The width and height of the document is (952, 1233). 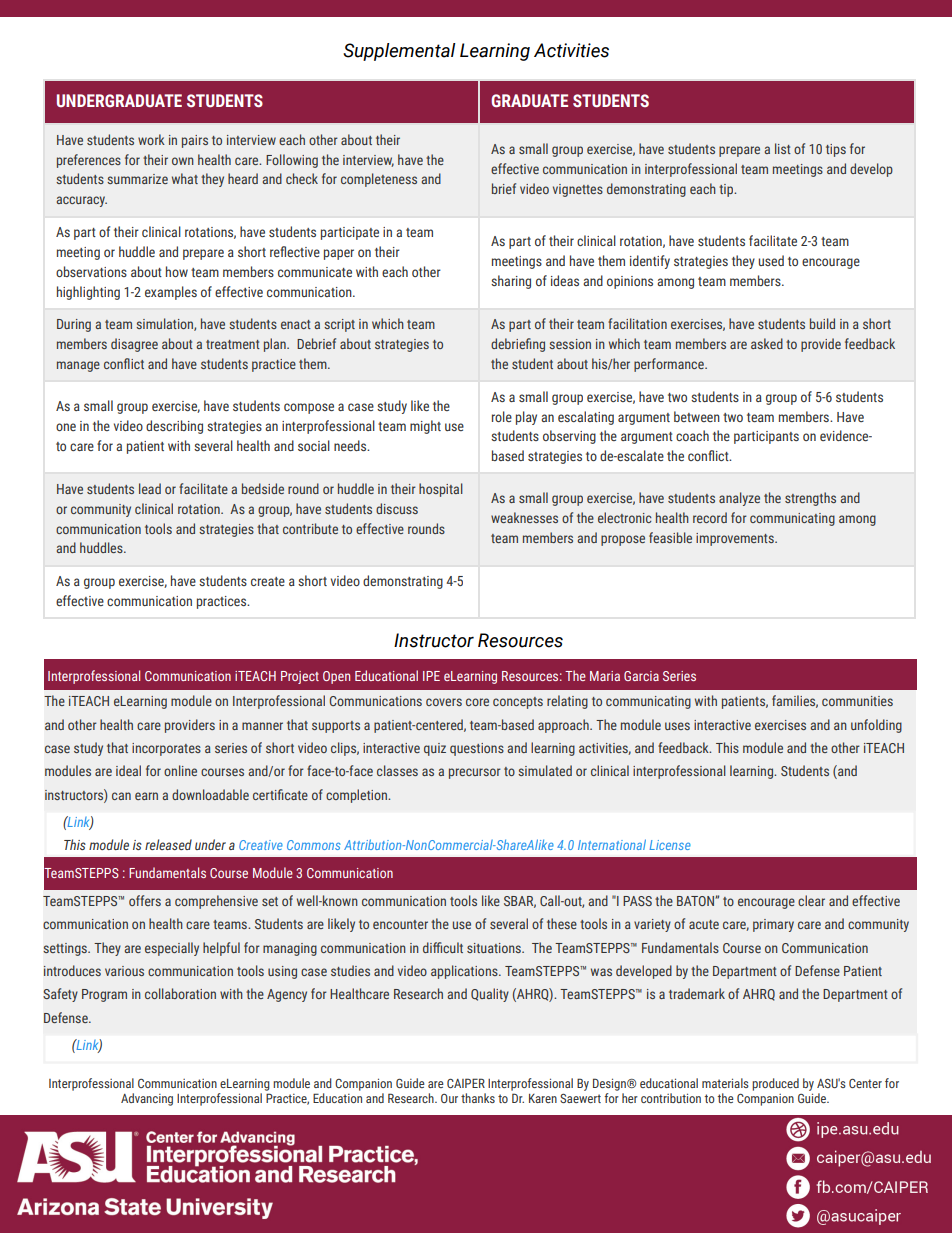 I want to click on improvements, so click(x=736, y=539).
